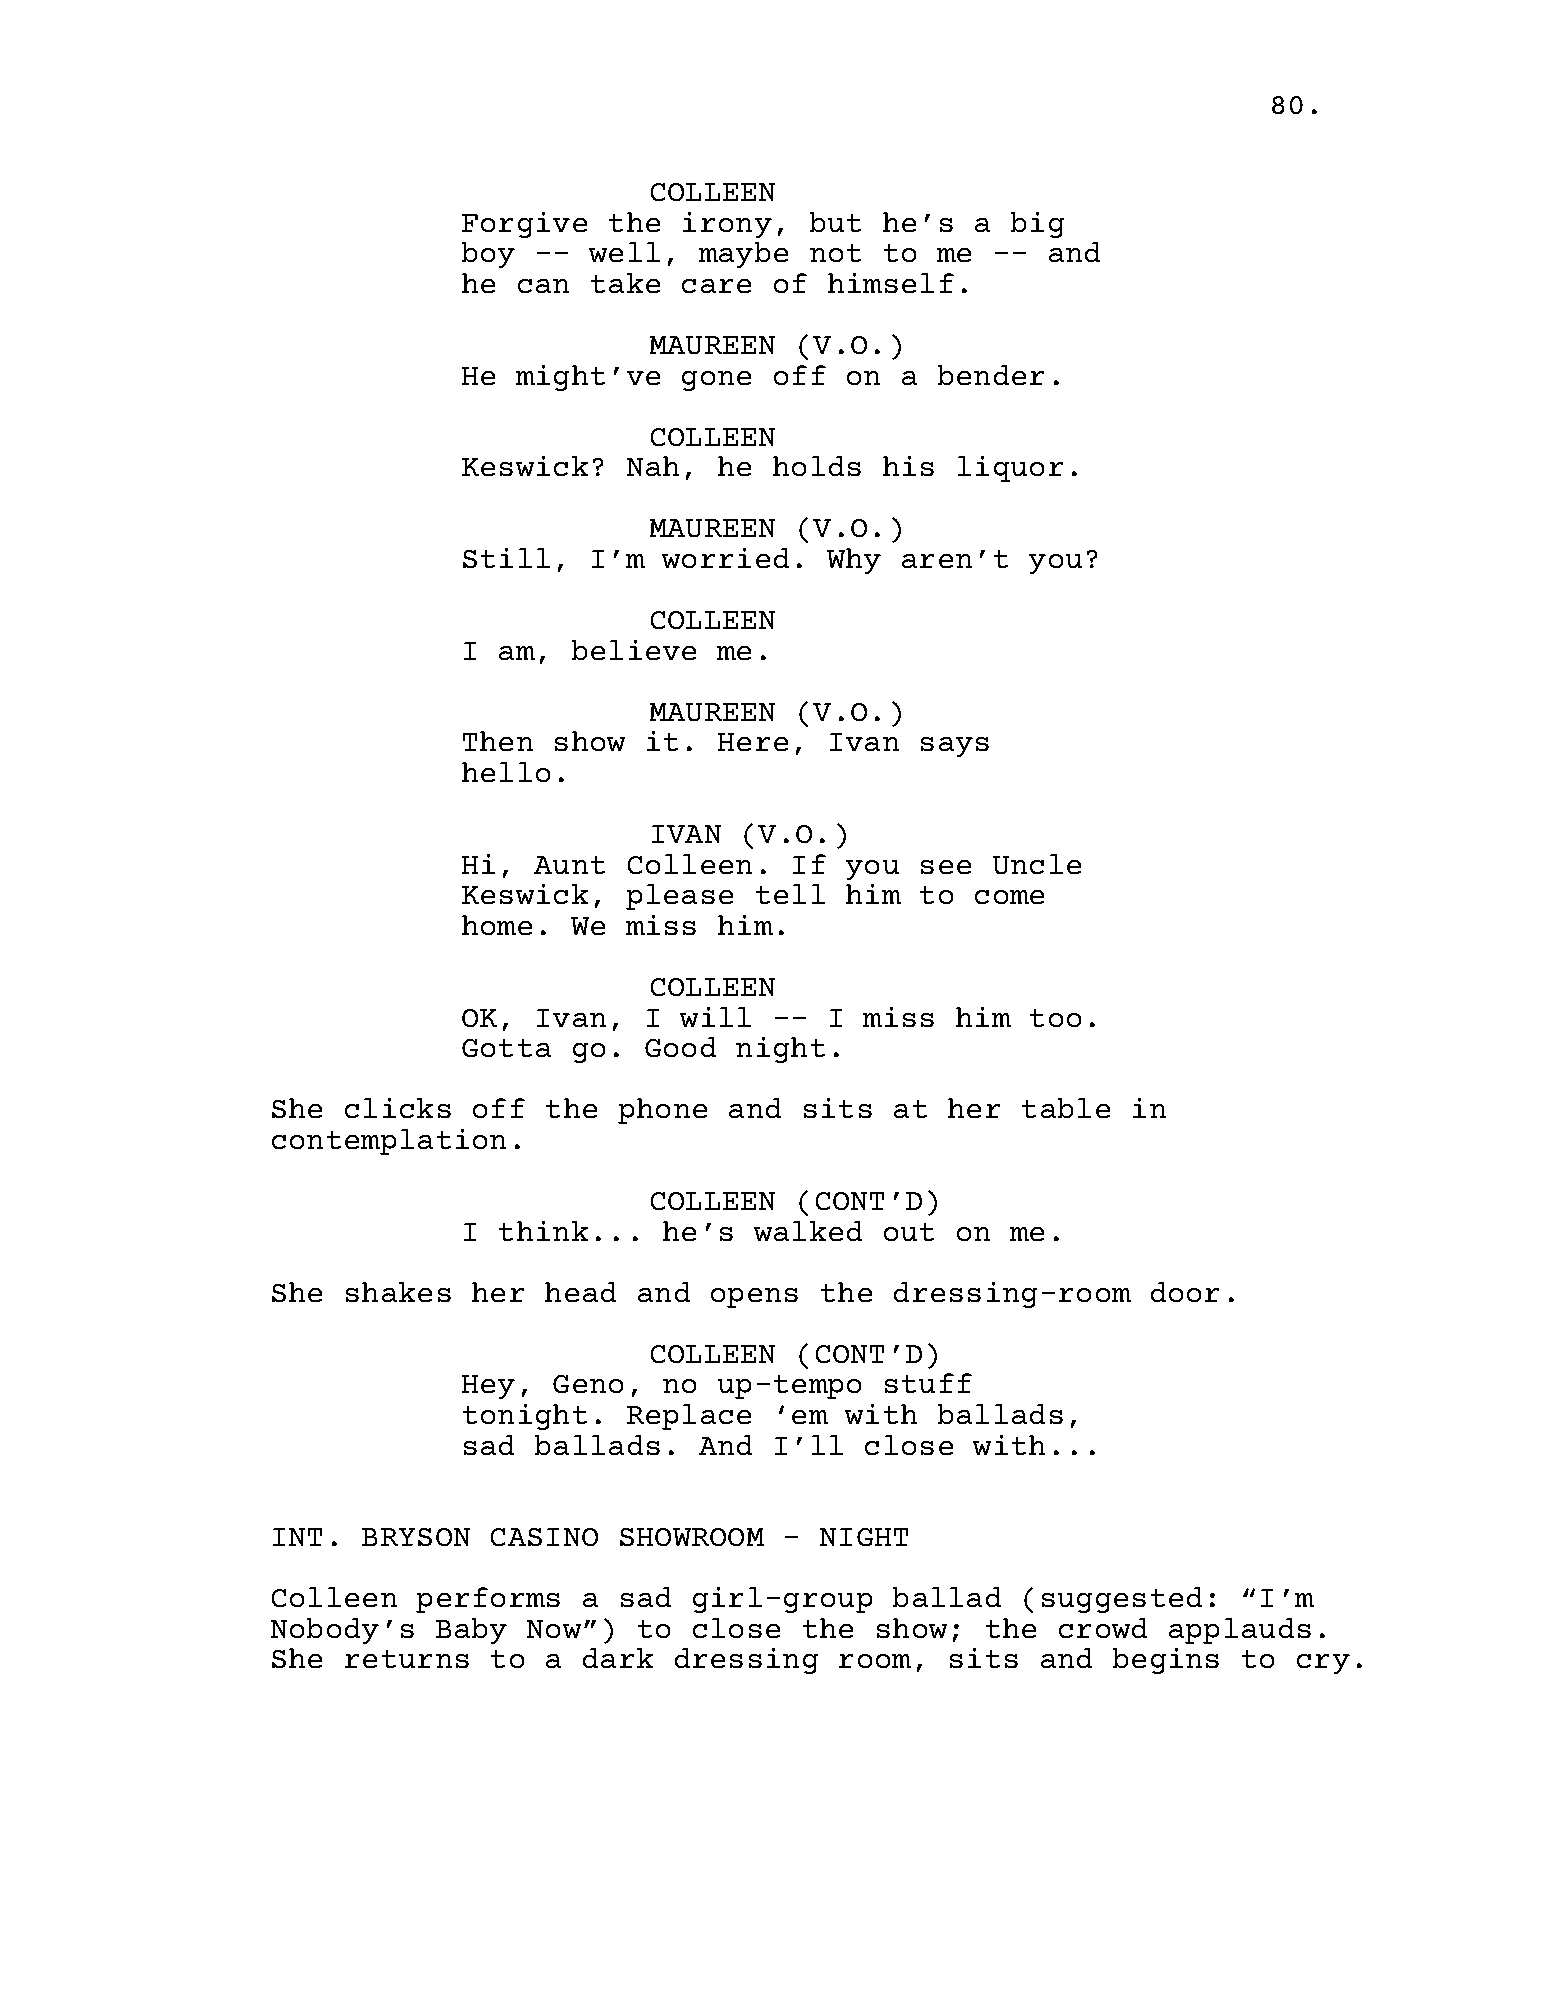  What do you see at coordinates (1037, 225) in the page?
I see `big` at bounding box center [1037, 225].
